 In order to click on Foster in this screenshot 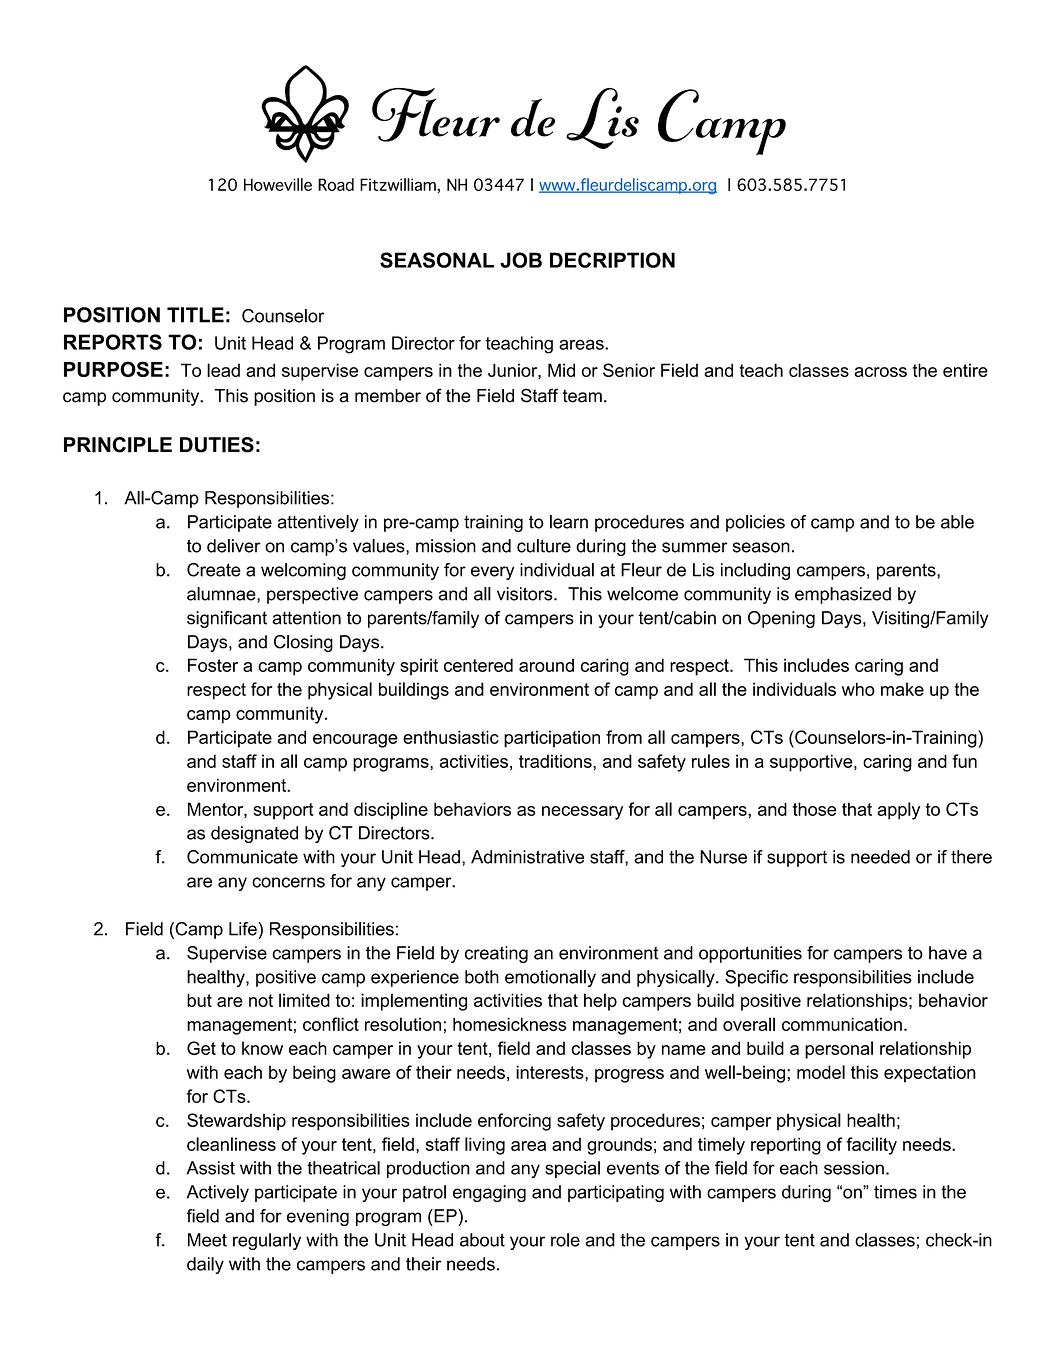, I will do `click(213, 665)`.
